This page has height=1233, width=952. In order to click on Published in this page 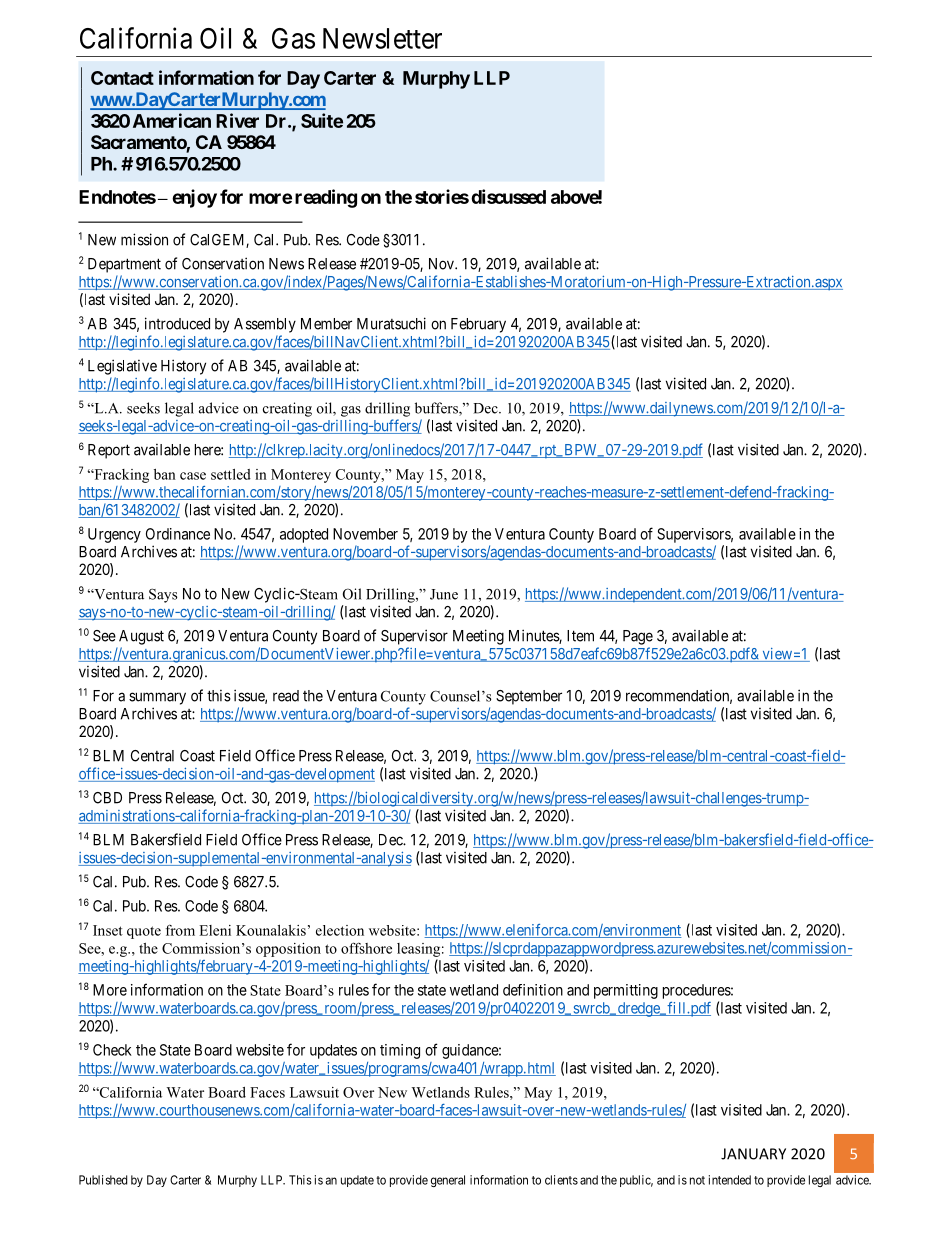, I will do `click(103, 1180)`.
